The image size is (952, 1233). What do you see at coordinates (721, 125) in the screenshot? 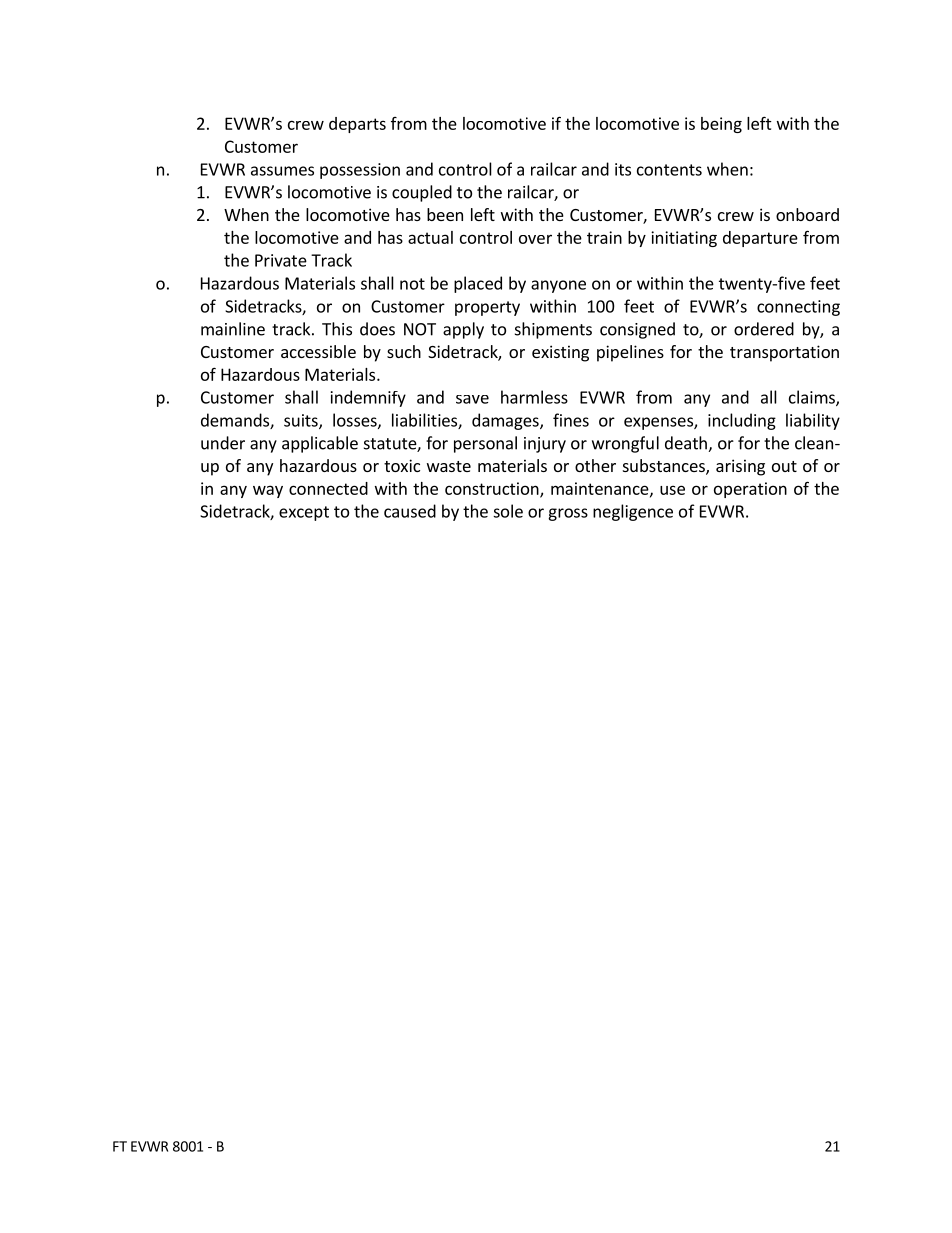
I see `being` at bounding box center [721, 125].
